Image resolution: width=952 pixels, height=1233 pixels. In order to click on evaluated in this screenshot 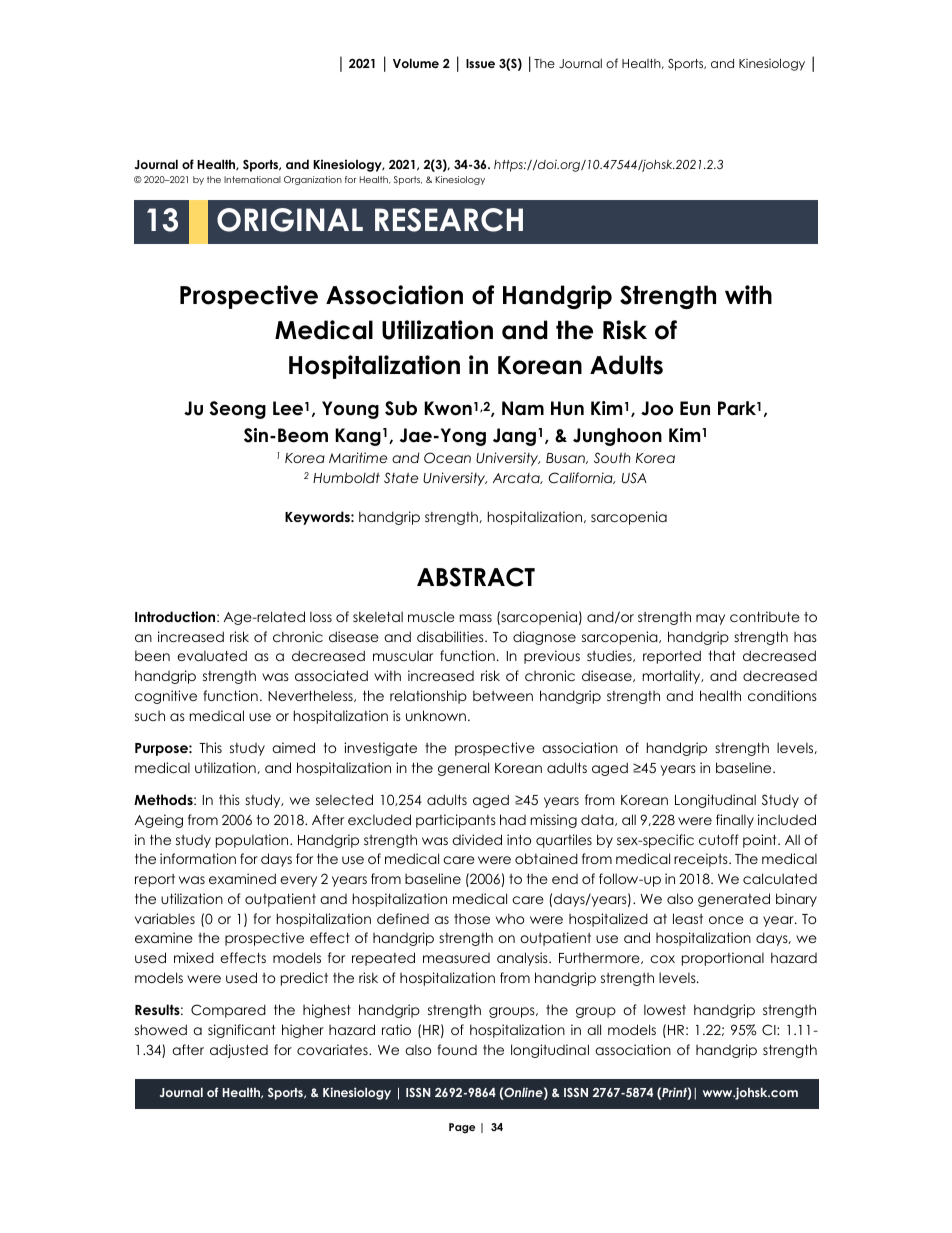, I will do `click(212, 655)`.
